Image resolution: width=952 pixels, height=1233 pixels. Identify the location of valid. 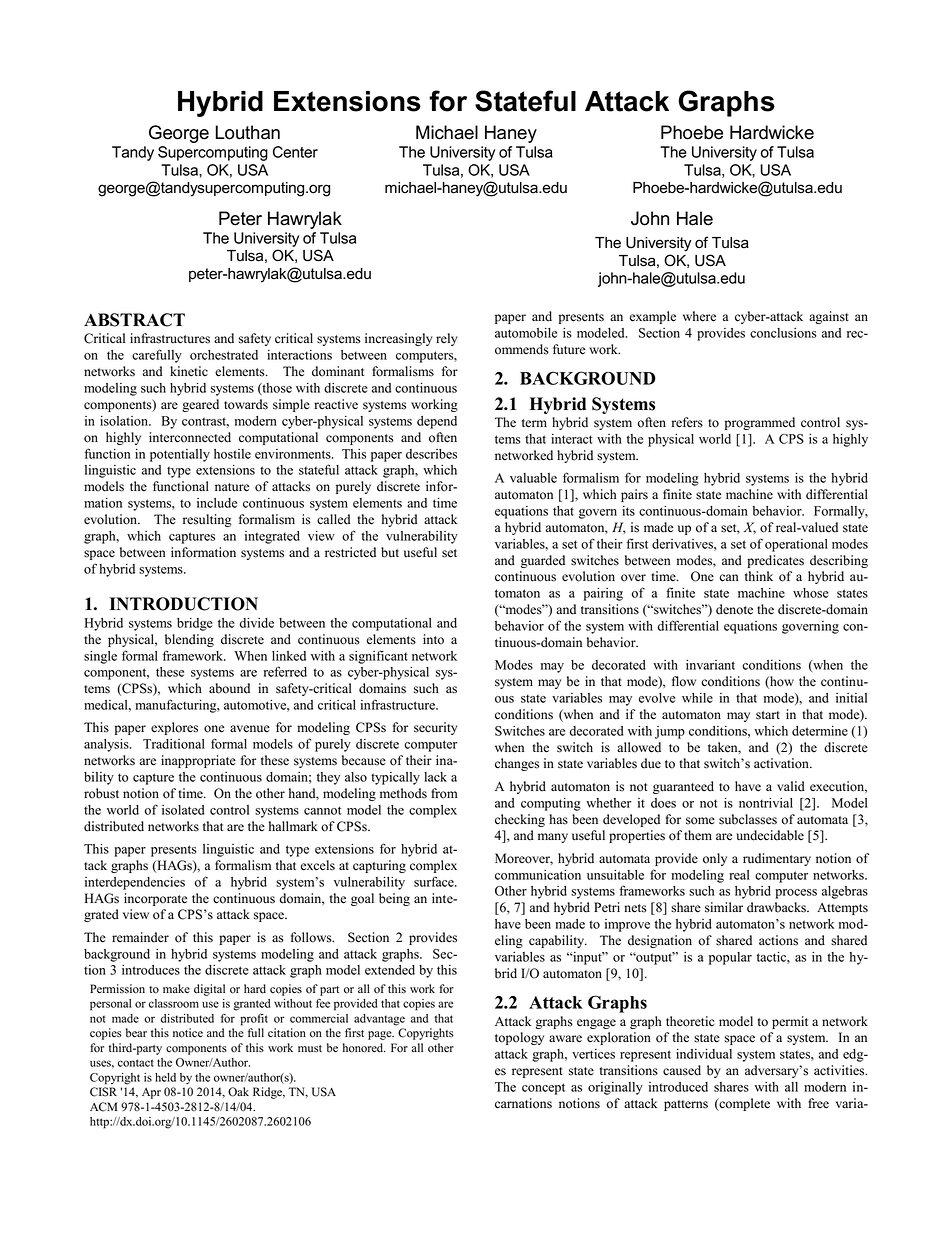
(791, 786).
